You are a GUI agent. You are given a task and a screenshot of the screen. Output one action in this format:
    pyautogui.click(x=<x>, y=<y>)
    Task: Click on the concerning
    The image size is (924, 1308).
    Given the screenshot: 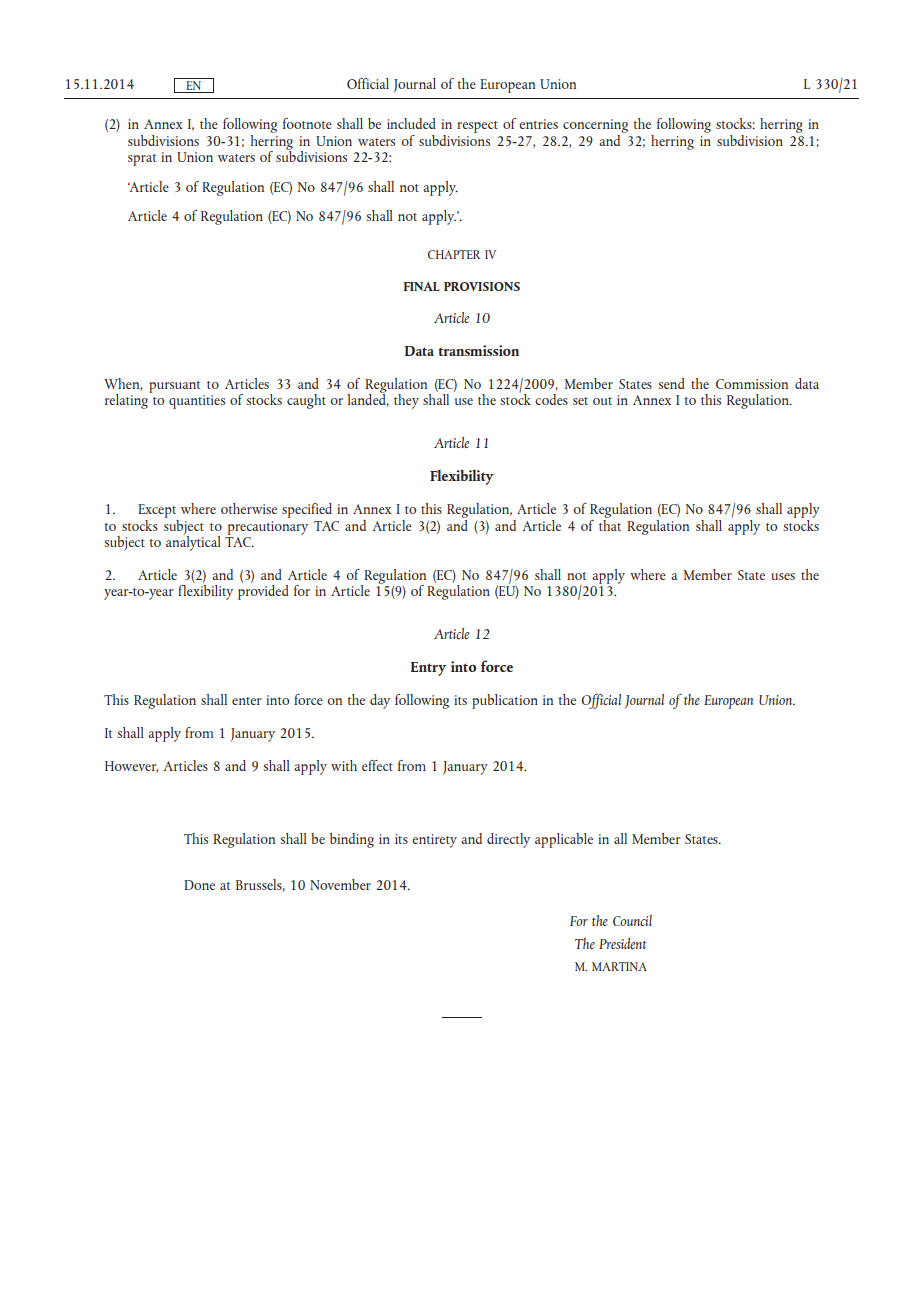 What is the action you would take?
    pyautogui.click(x=595, y=126)
